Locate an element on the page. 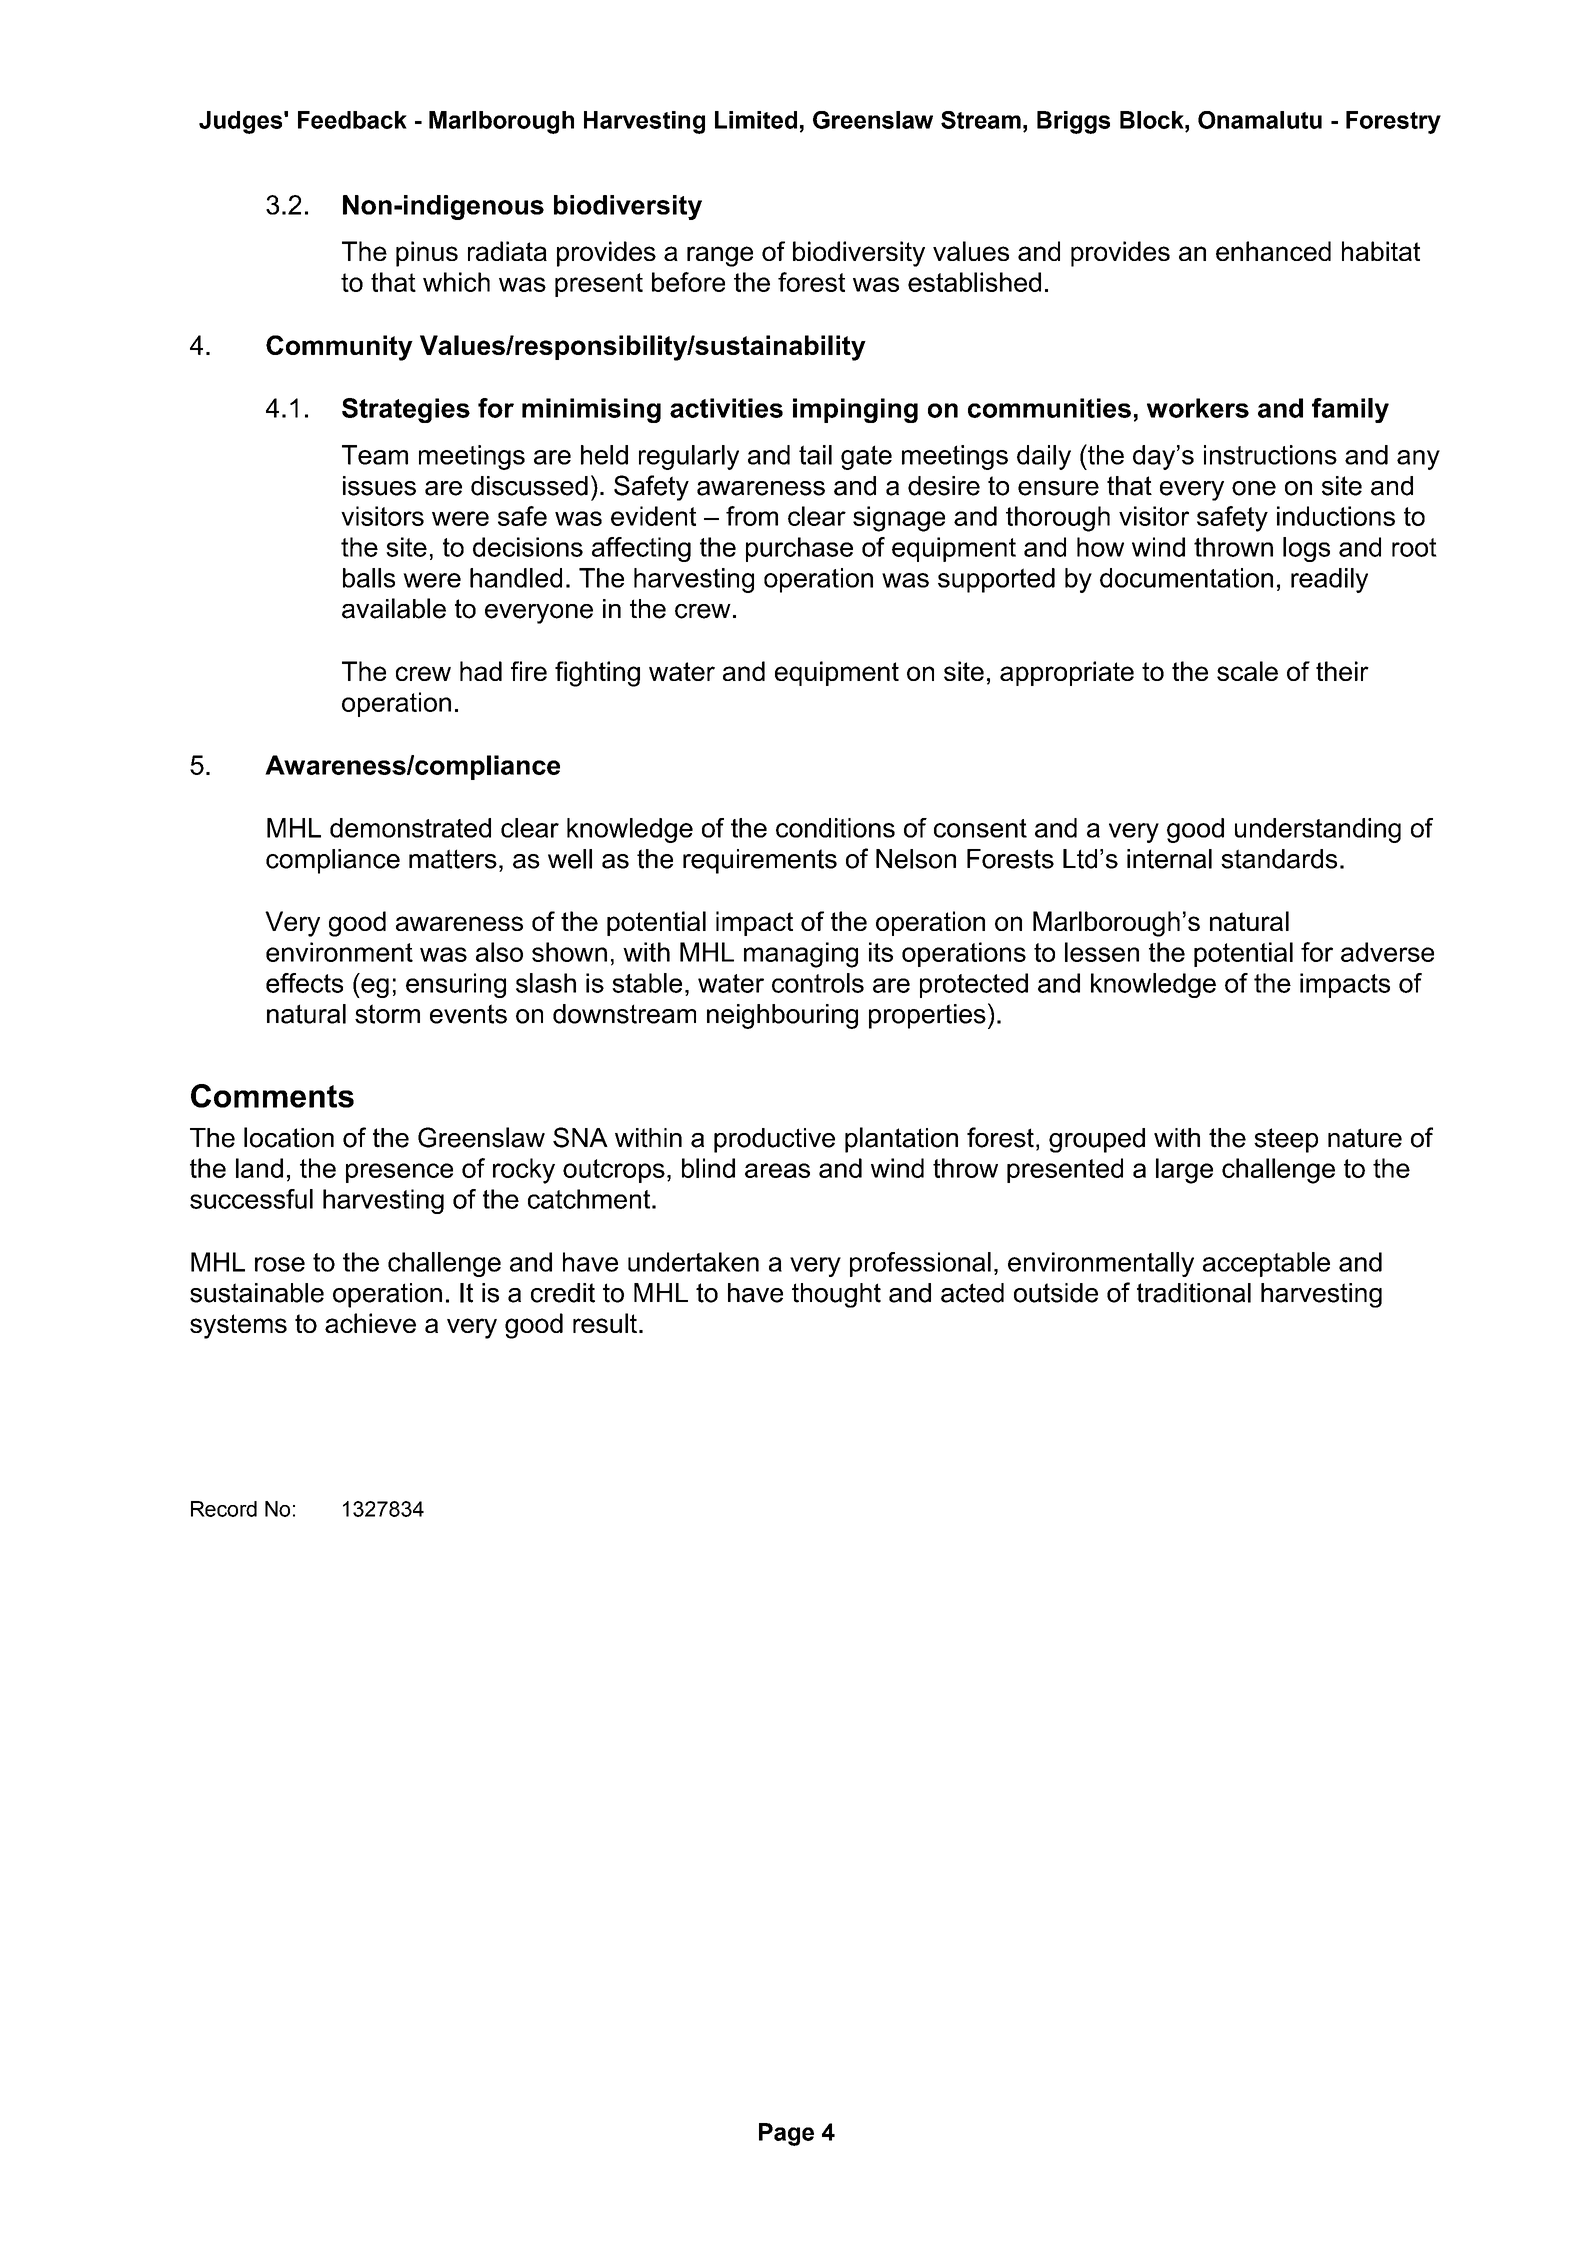  Limited is located at coordinates (756, 120).
